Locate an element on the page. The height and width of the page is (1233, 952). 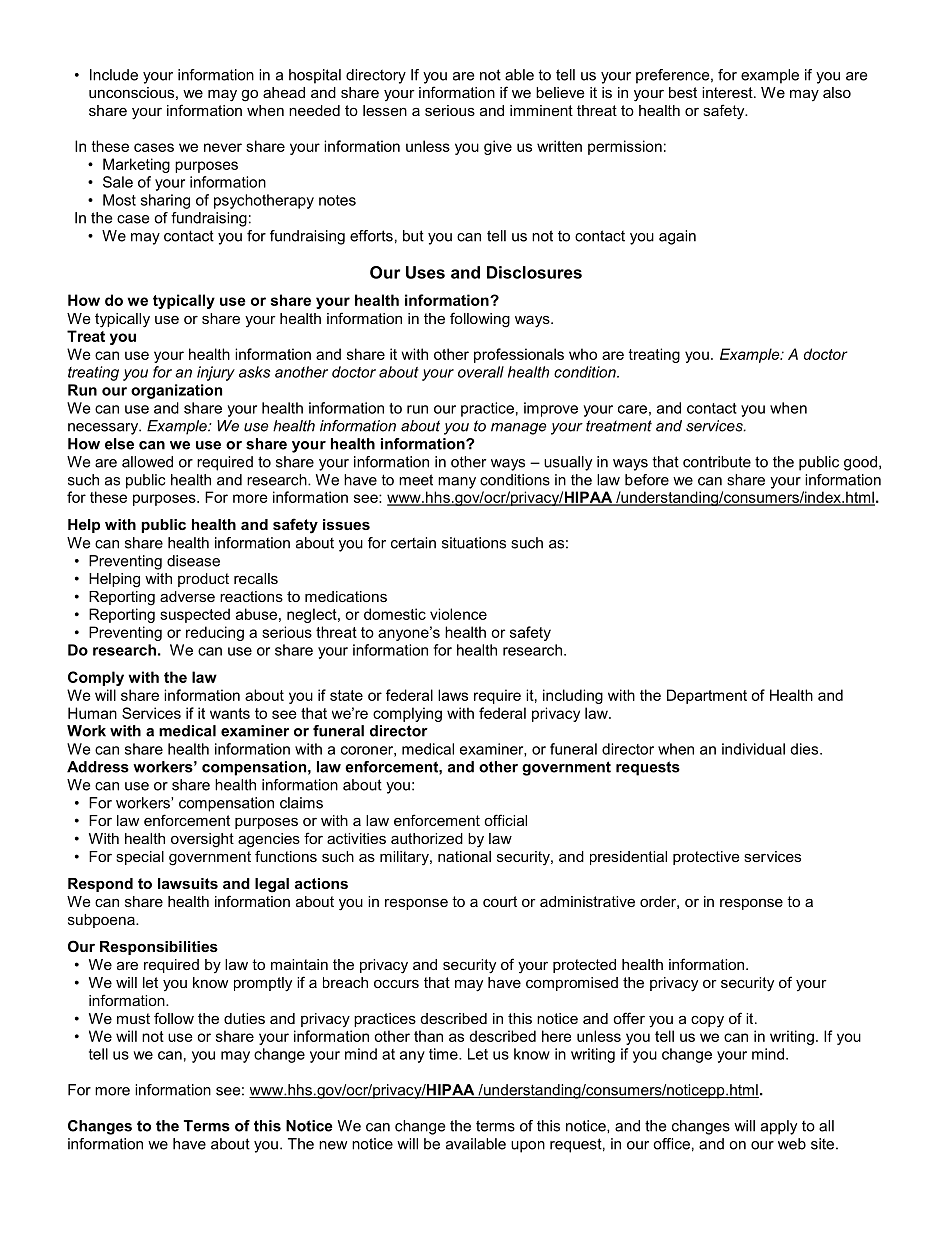
suspected is located at coordinates (195, 615).
